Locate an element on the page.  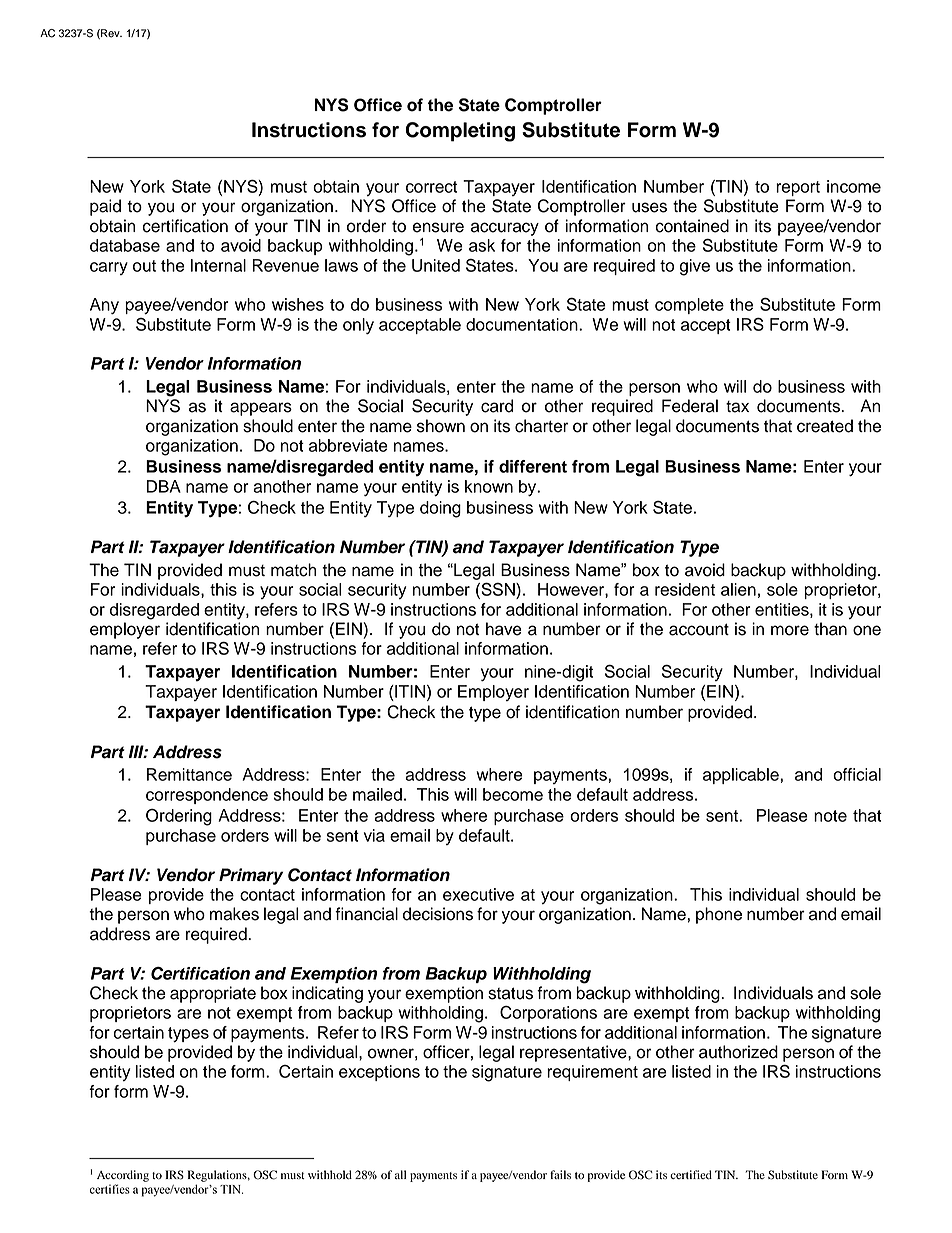
created is located at coordinates (825, 426).
